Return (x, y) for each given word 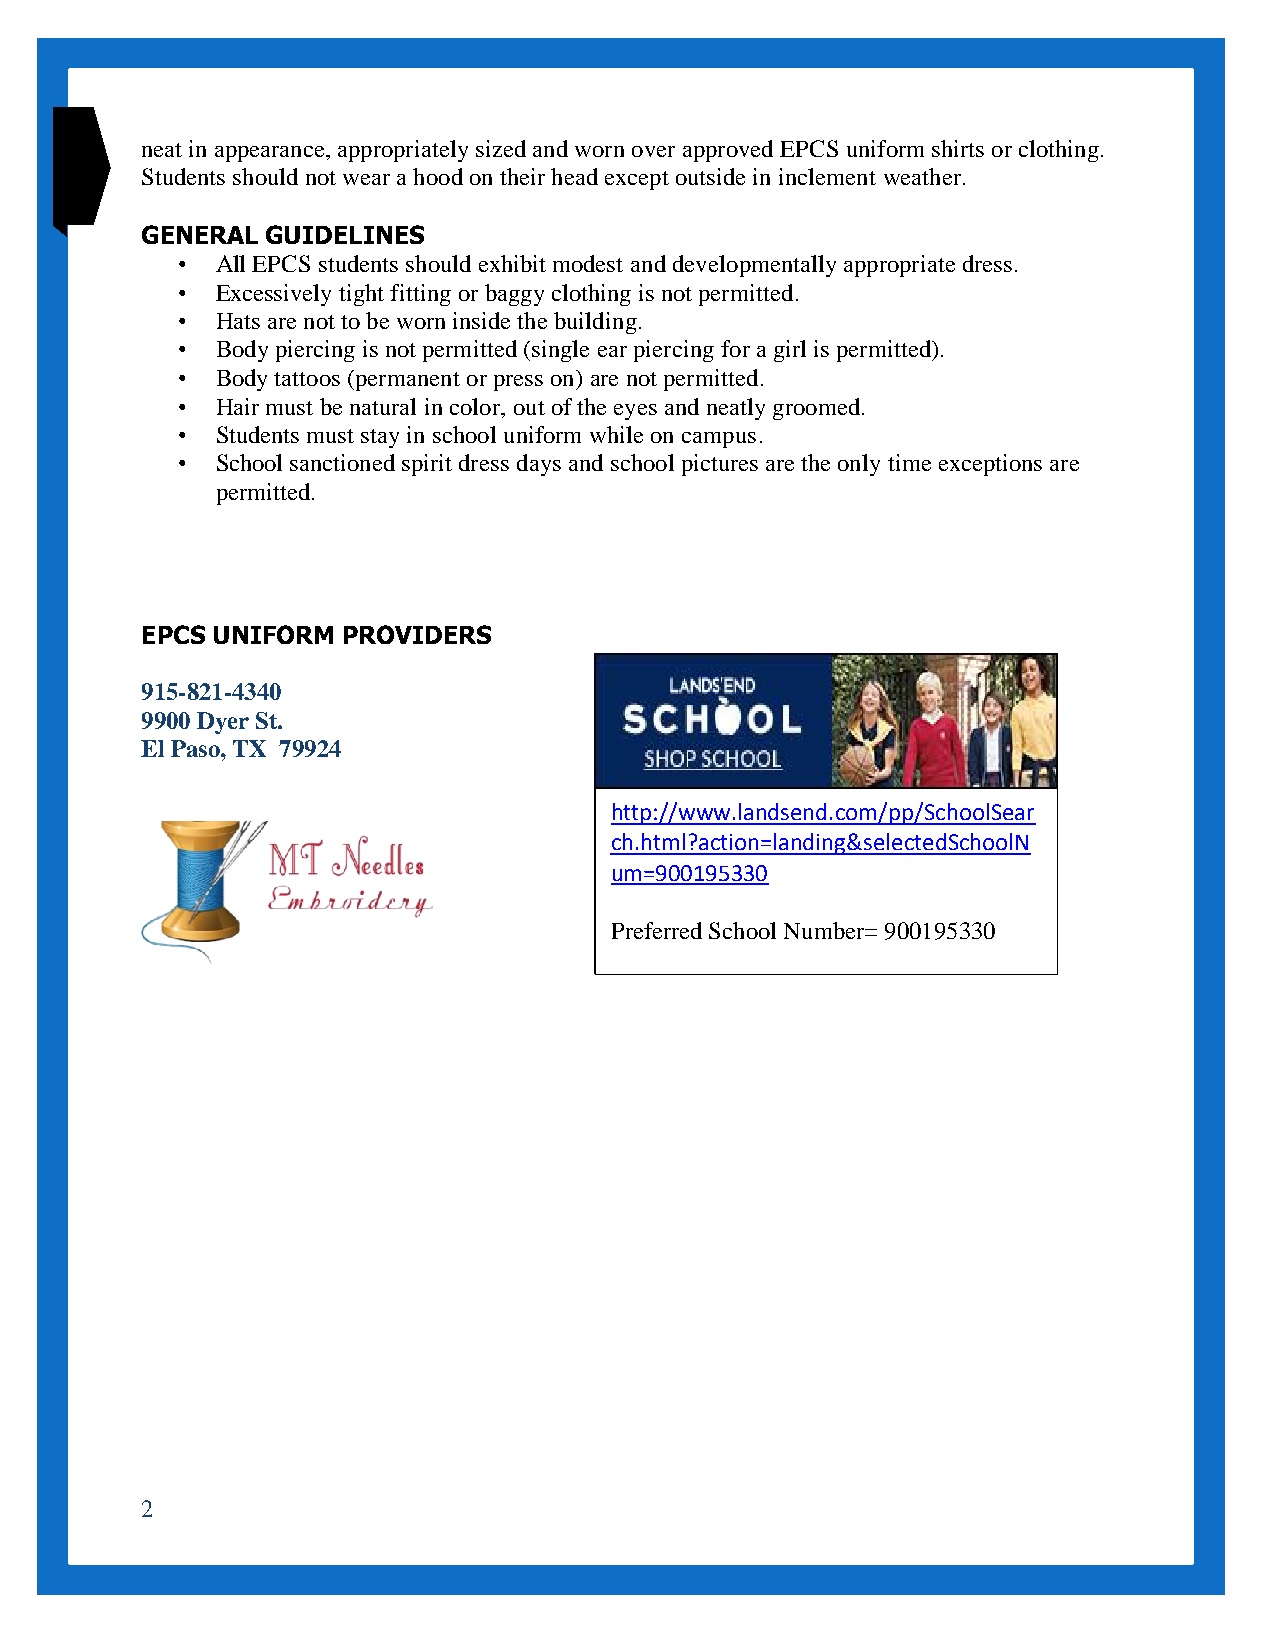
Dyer (223, 723)
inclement (827, 176)
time (909, 462)
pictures (720, 465)
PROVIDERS (417, 634)
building (595, 323)
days (539, 465)
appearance (271, 154)
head (574, 176)
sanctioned (342, 462)
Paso (196, 748)
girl (790, 351)
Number (825, 930)
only (859, 465)
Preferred (657, 930)
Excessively (273, 295)
